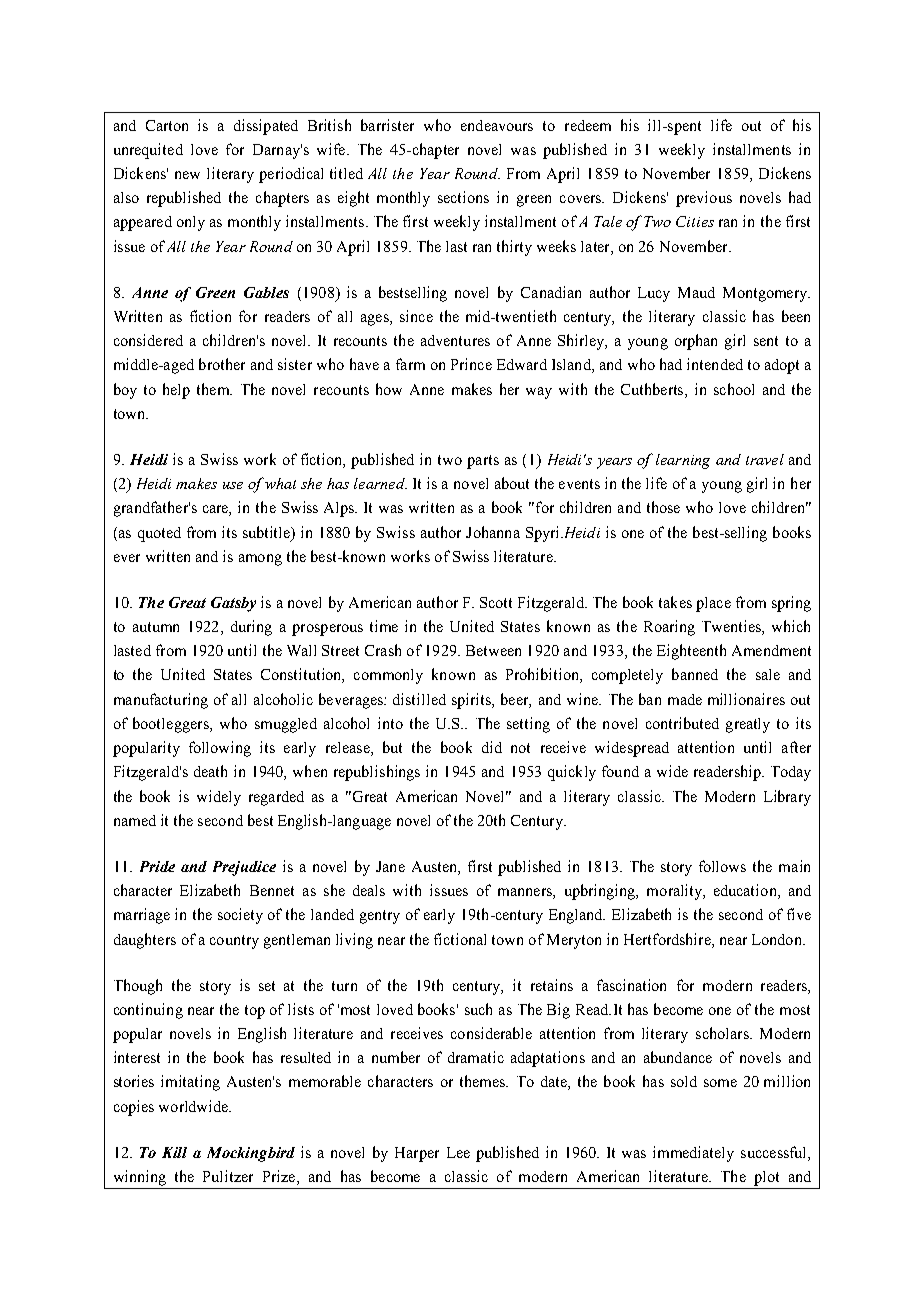 The height and width of the document is (1308, 924). I want to click on Kill, so click(174, 1152).
